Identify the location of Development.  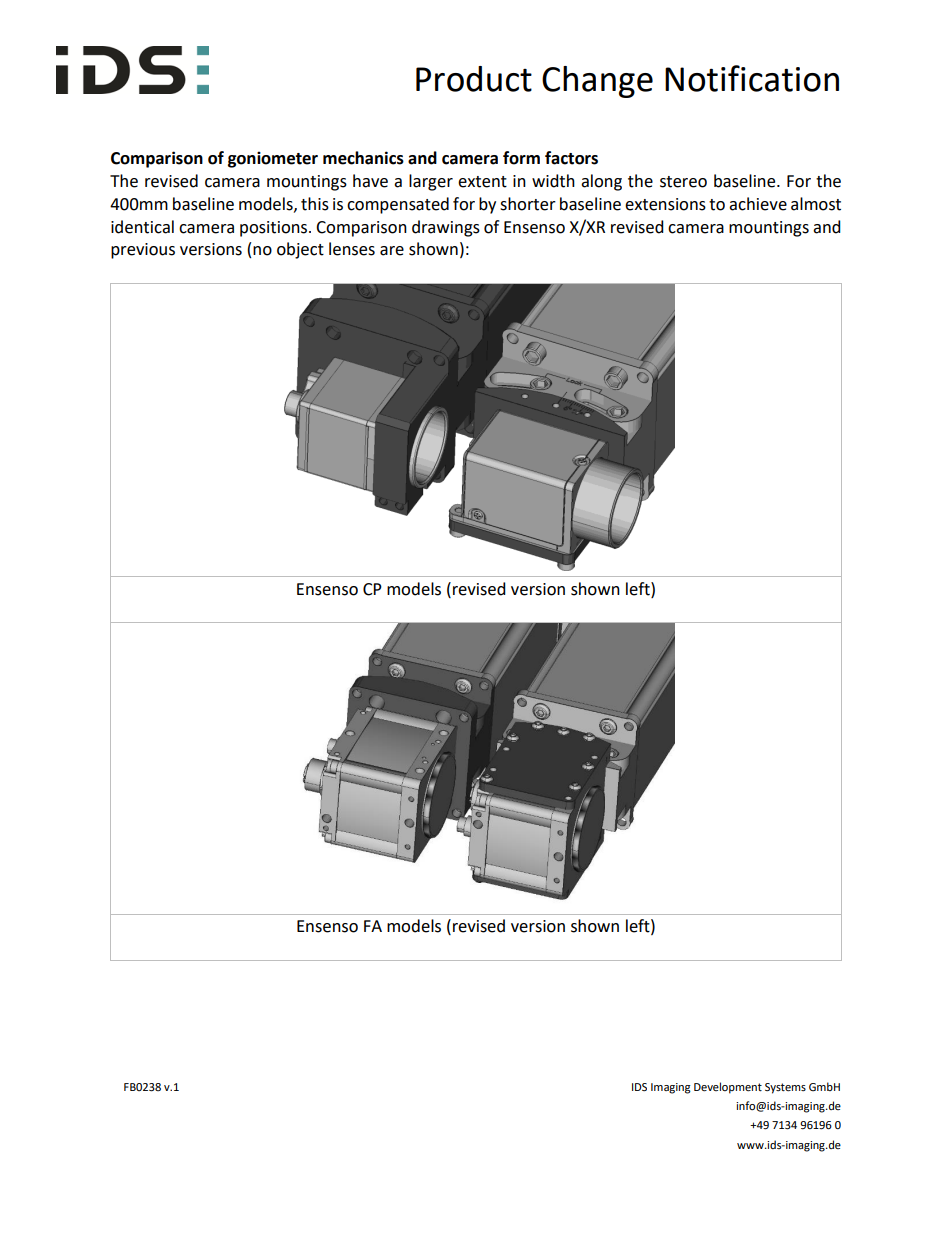
(728, 1088).
